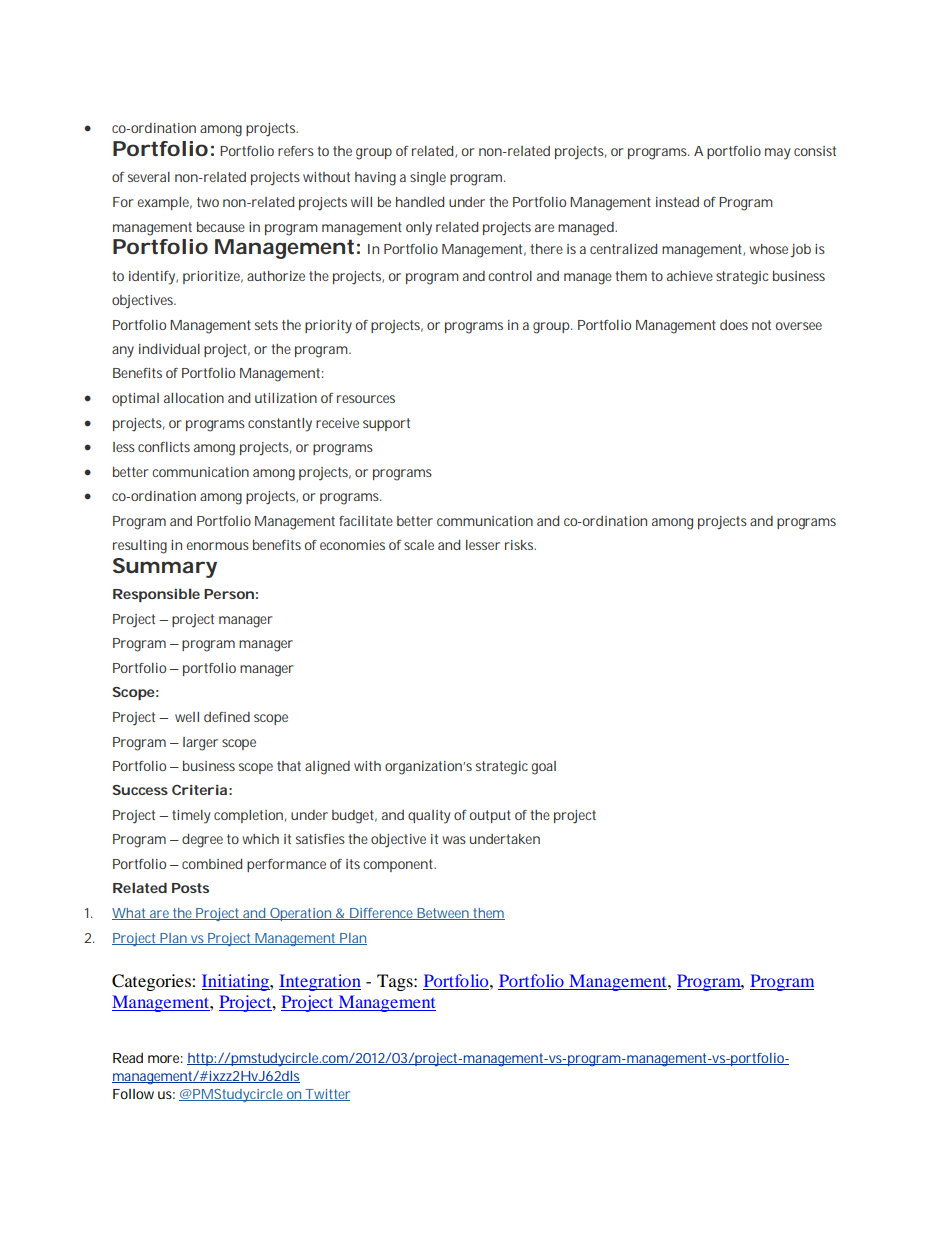 Image resolution: width=952 pixels, height=1233 pixels. What do you see at coordinates (165, 1059) in the screenshot?
I see `more` at bounding box center [165, 1059].
